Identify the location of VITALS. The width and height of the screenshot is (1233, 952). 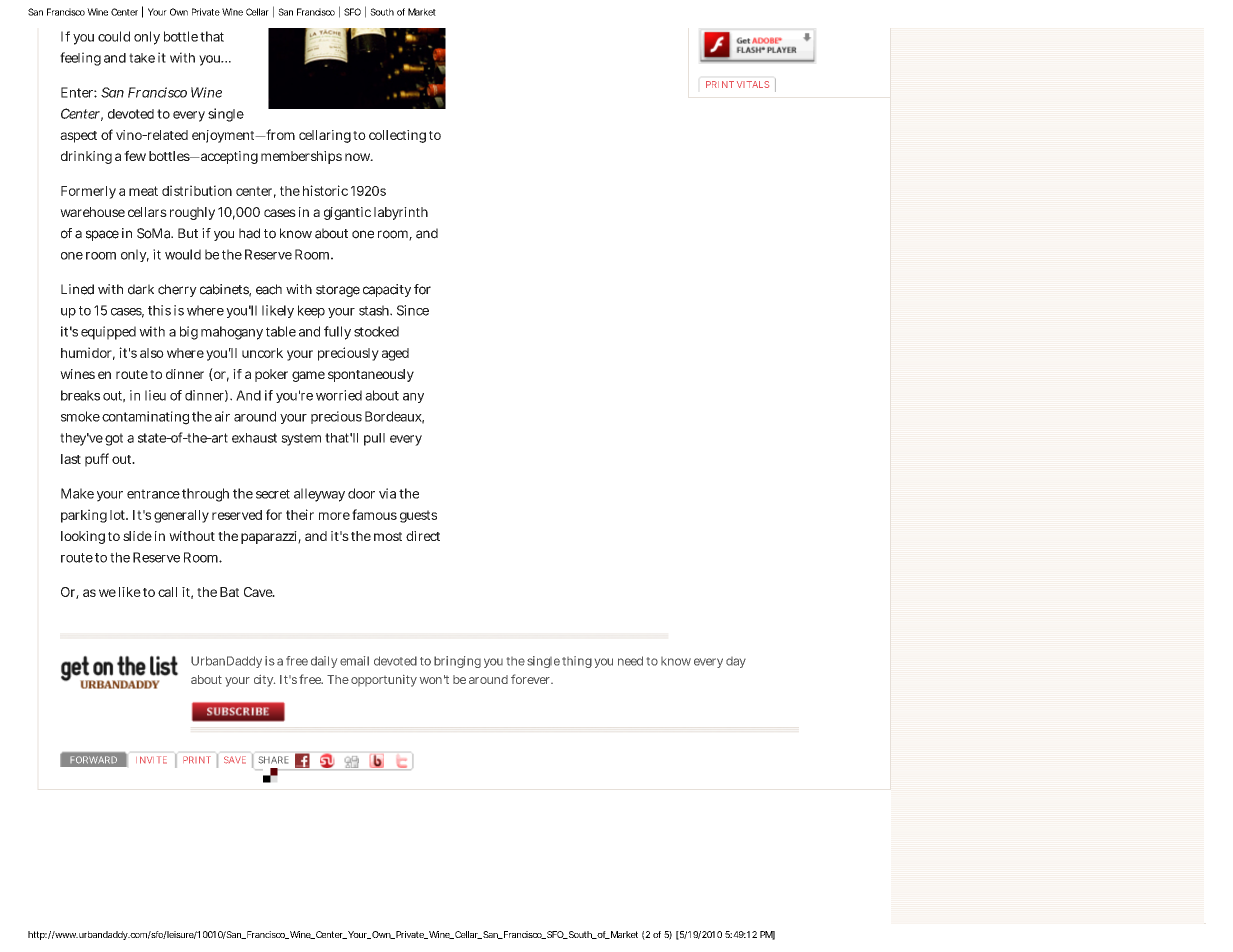
(753, 84).
